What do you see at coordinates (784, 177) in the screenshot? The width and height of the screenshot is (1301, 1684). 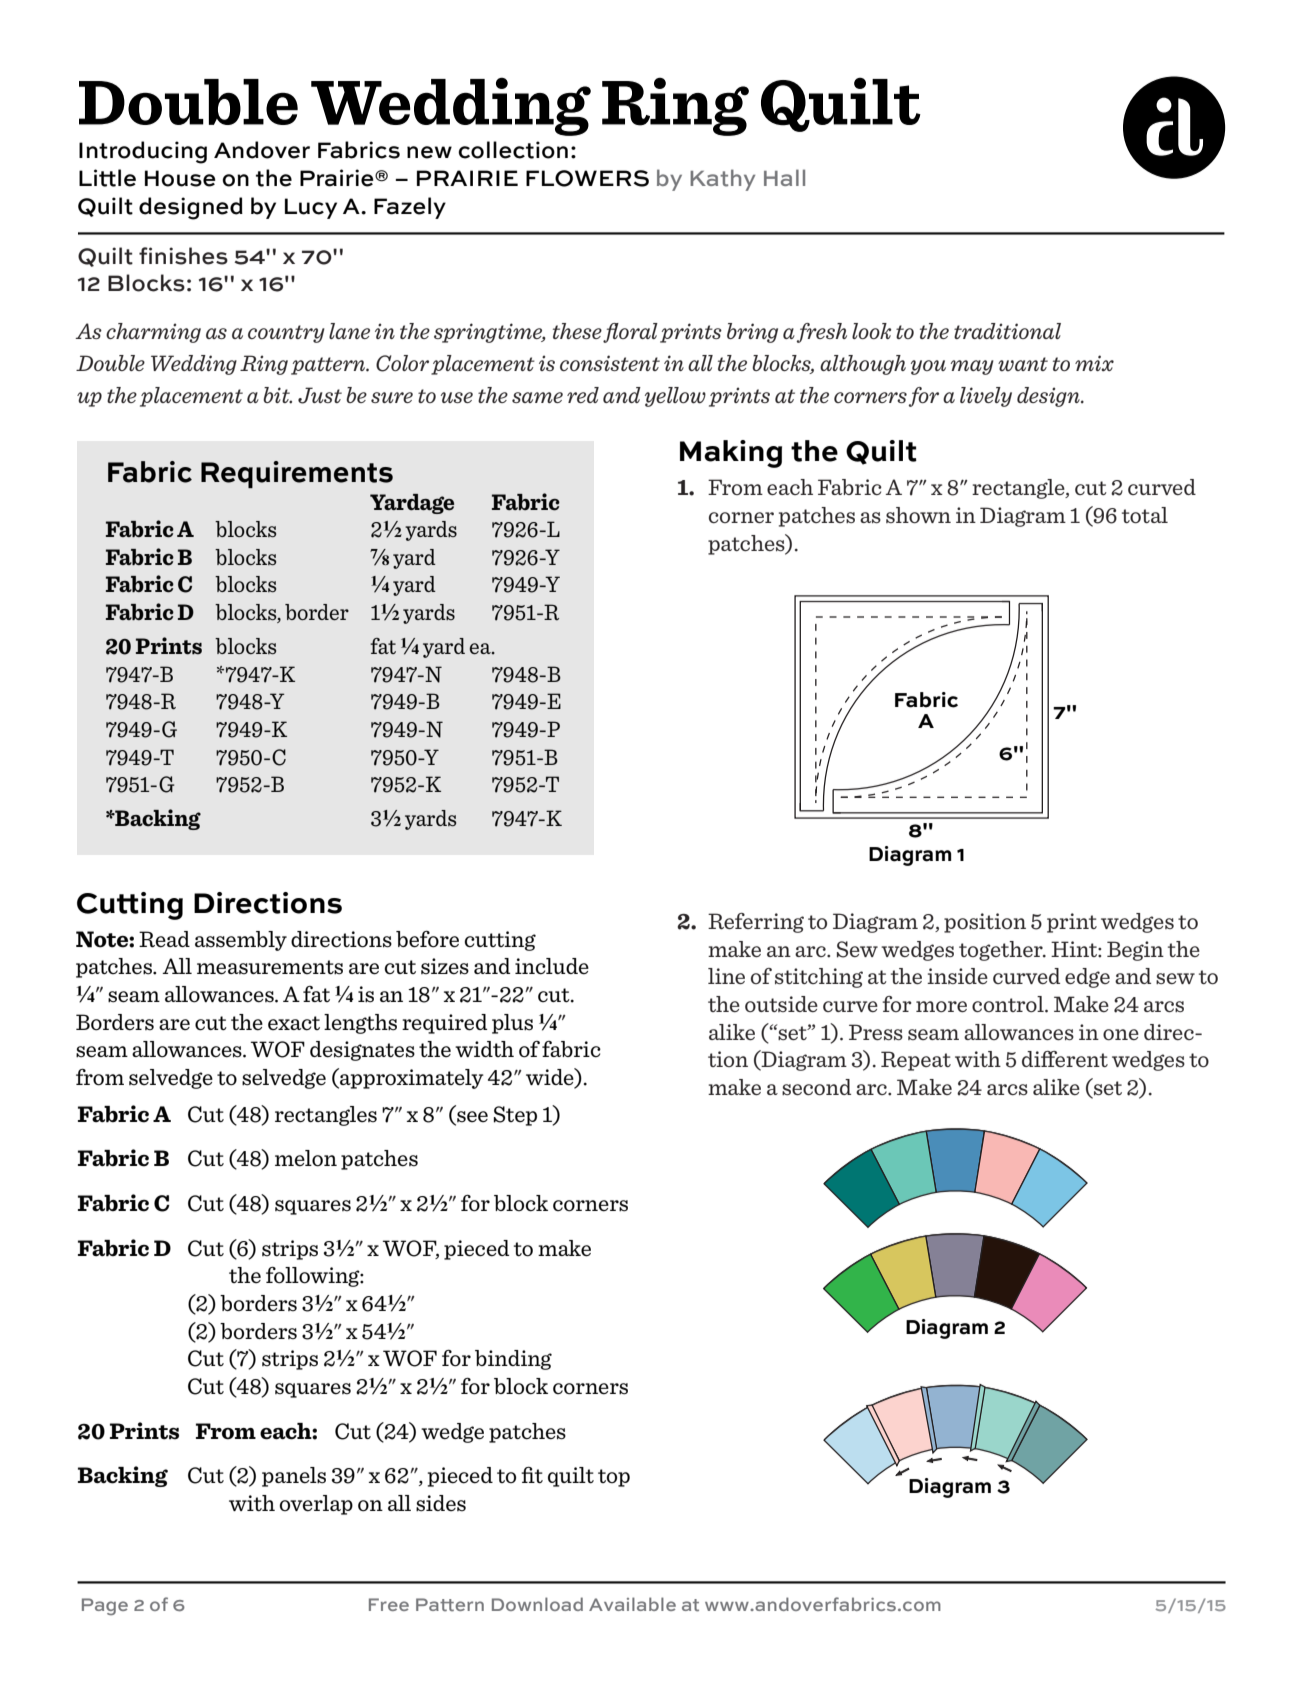 I see `Hall` at bounding box center [784, 177].
